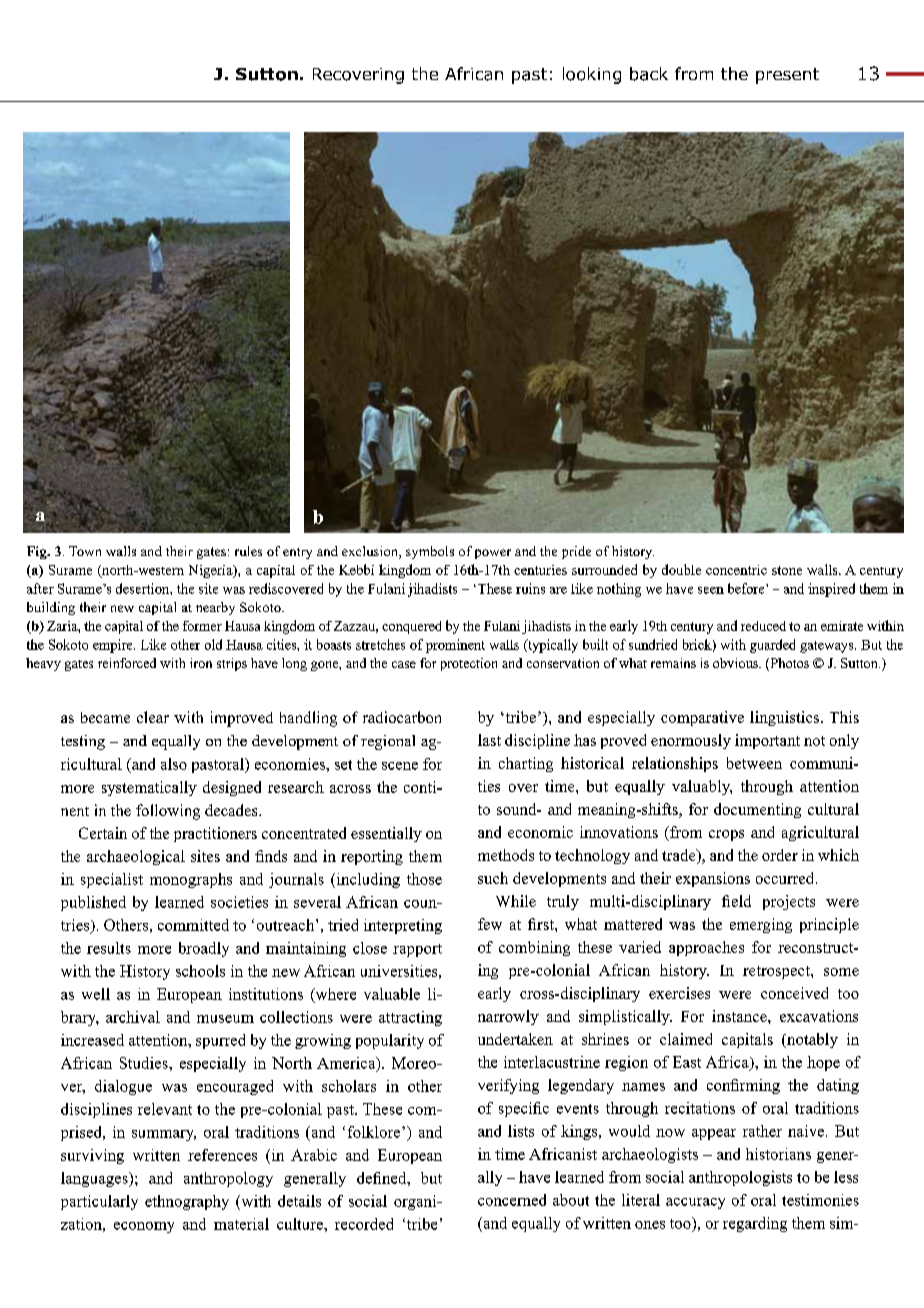 The image size is (924, 1308). What do you see at coordinates (592, 75) in the image?
I see `looking` at bounding box center [592, 75].
